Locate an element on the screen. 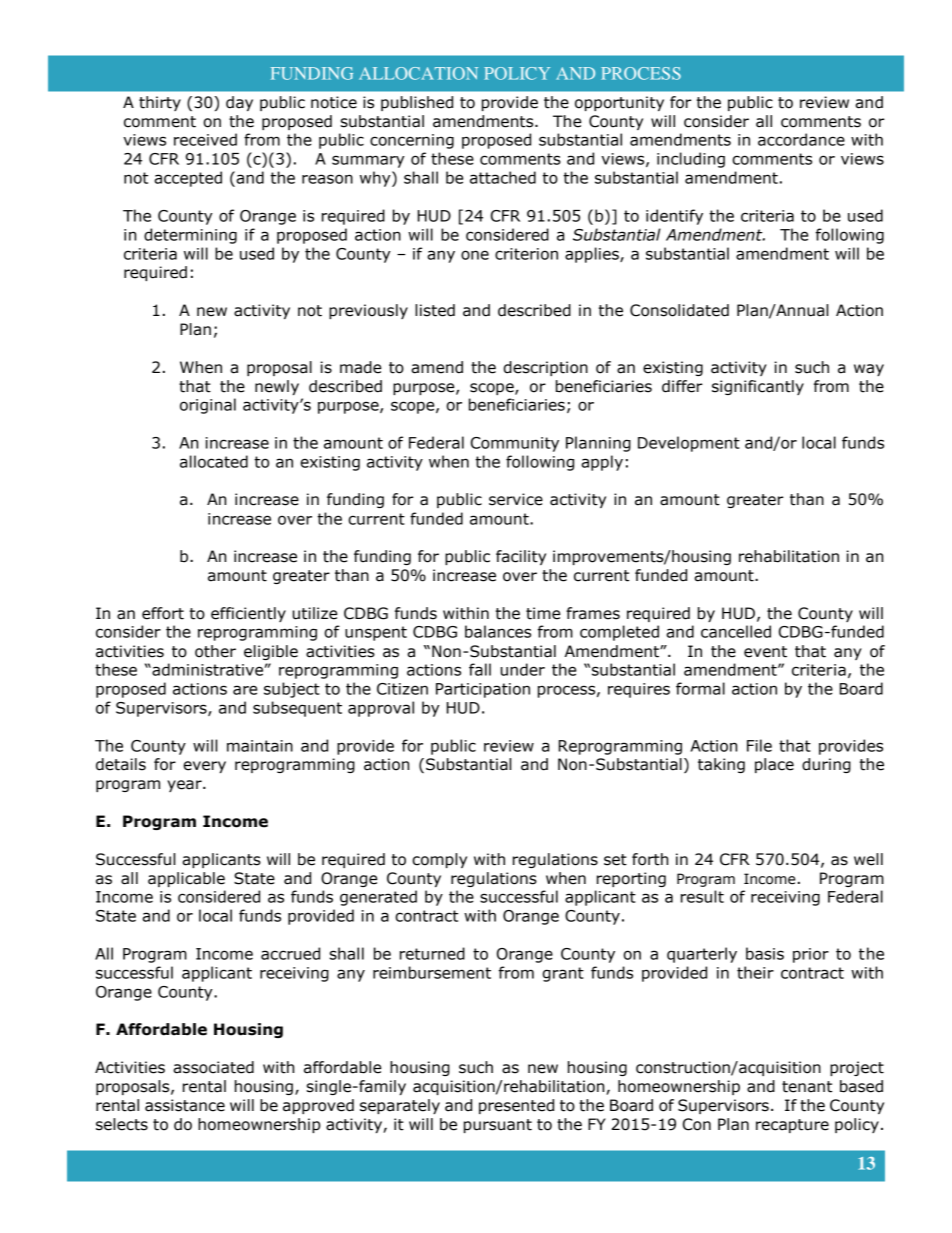 The image size is (952, 1233). significantly is located at coordinates (758, 387).
